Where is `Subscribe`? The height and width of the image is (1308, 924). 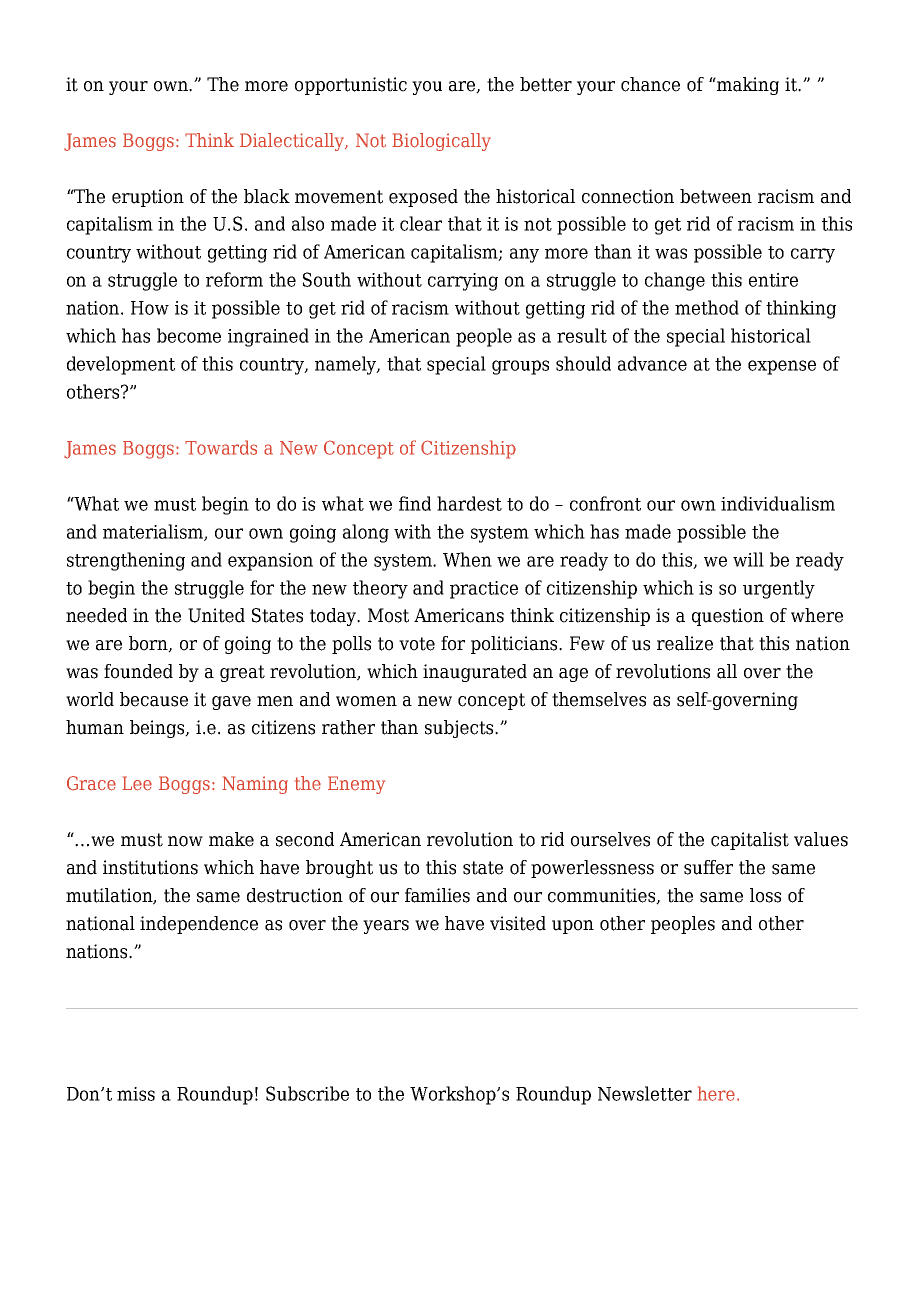
Subscribe is located at coordinates (307, 1093).
